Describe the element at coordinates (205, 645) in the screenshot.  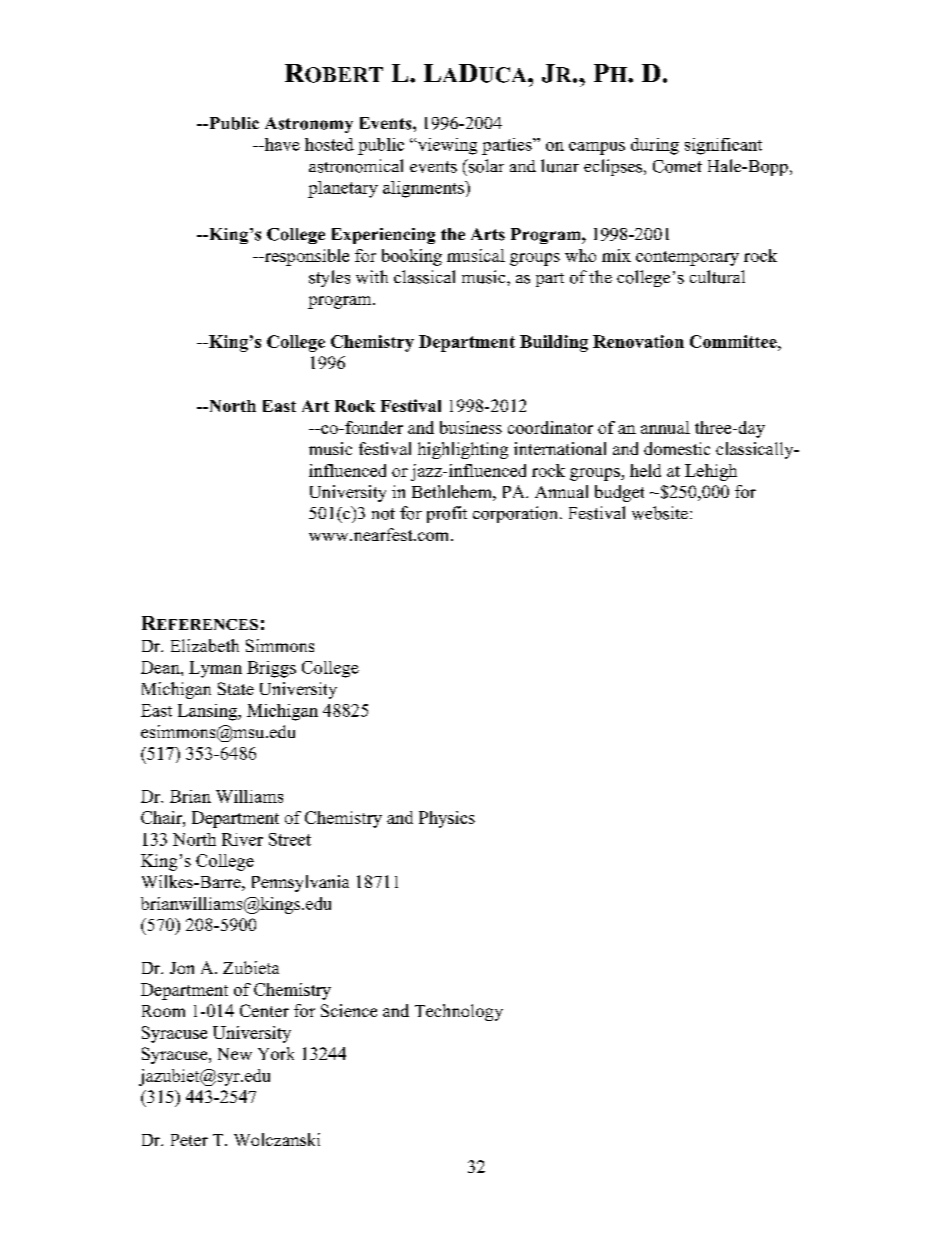
I see `Elizabeth` at that location.
